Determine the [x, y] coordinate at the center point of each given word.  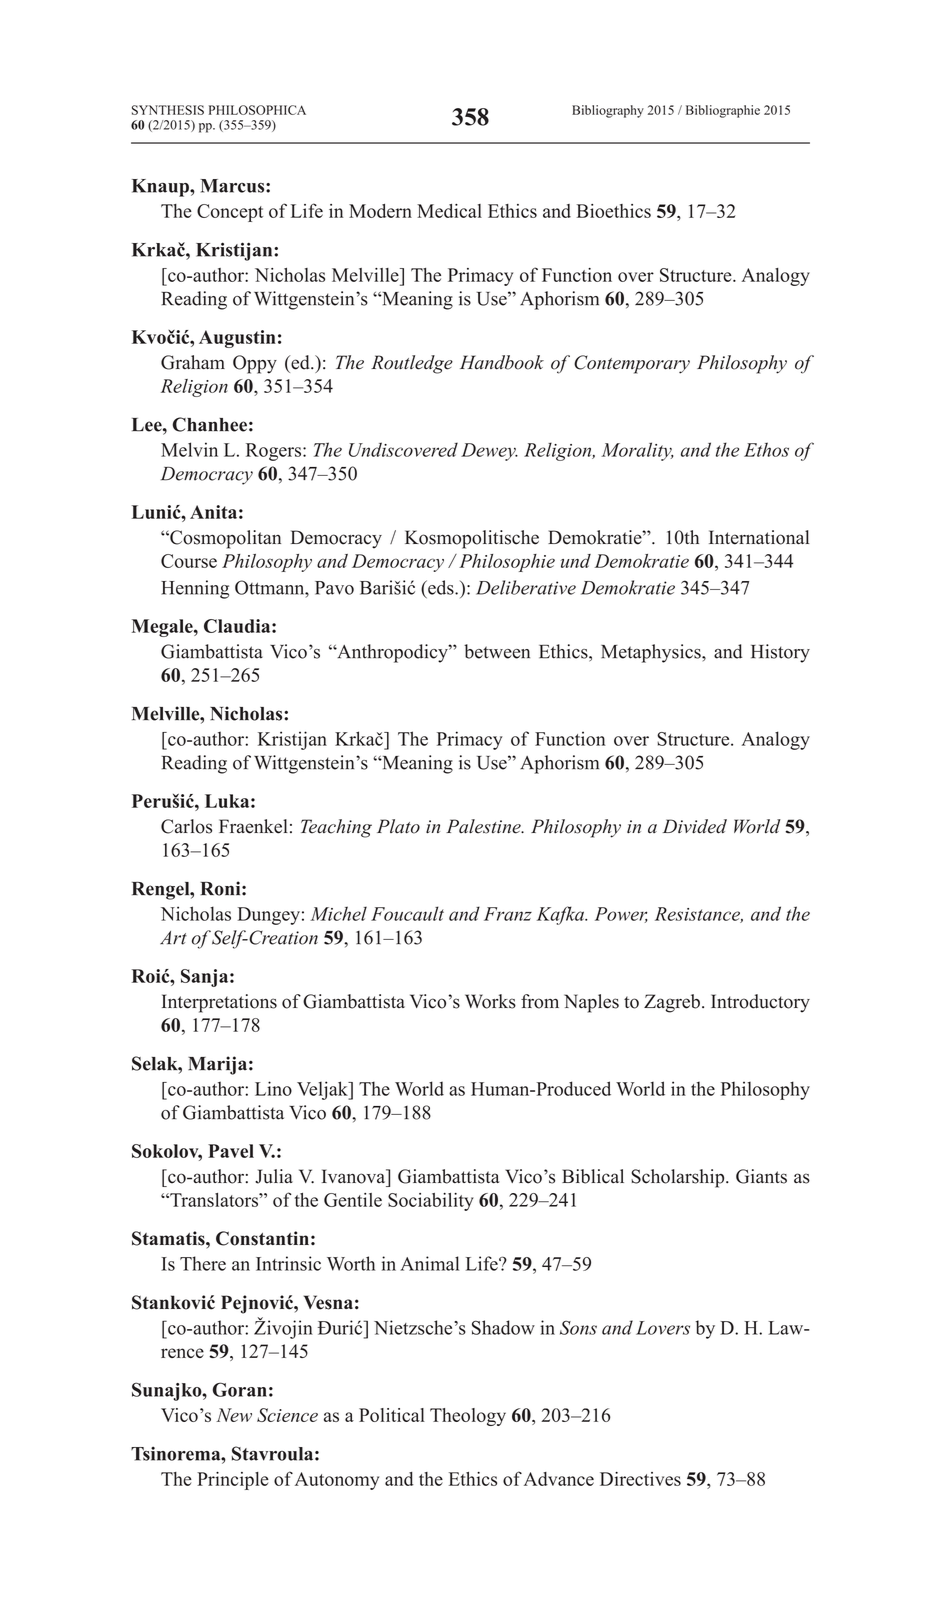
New [234, 1415]
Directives [640, 1479]
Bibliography [608, 111]
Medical [449, 211]
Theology [468, 1417]
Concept [230, 213]
